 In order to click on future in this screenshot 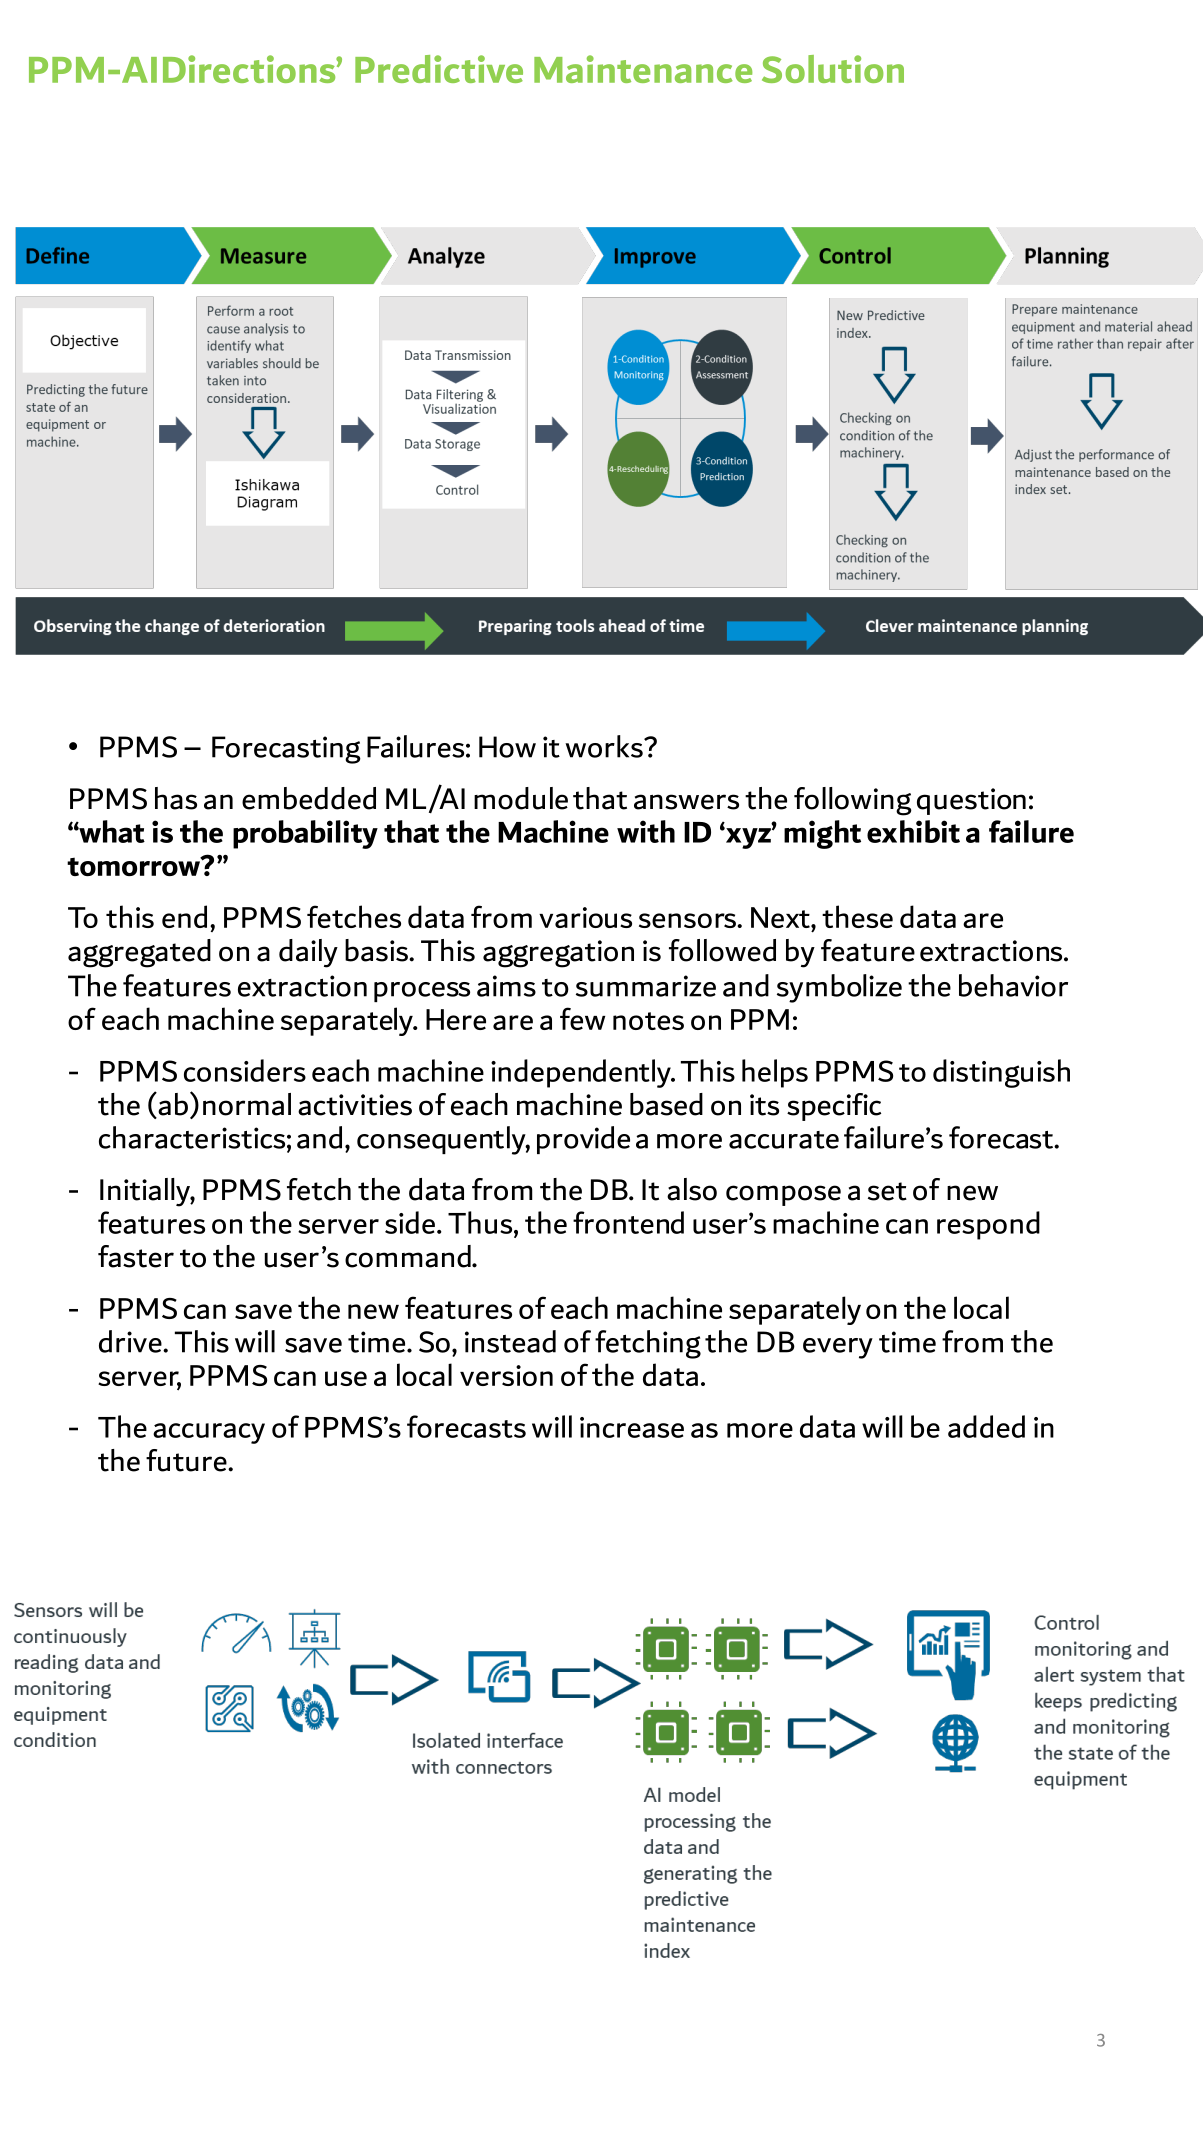, I will do `click(187, 1460)`.
